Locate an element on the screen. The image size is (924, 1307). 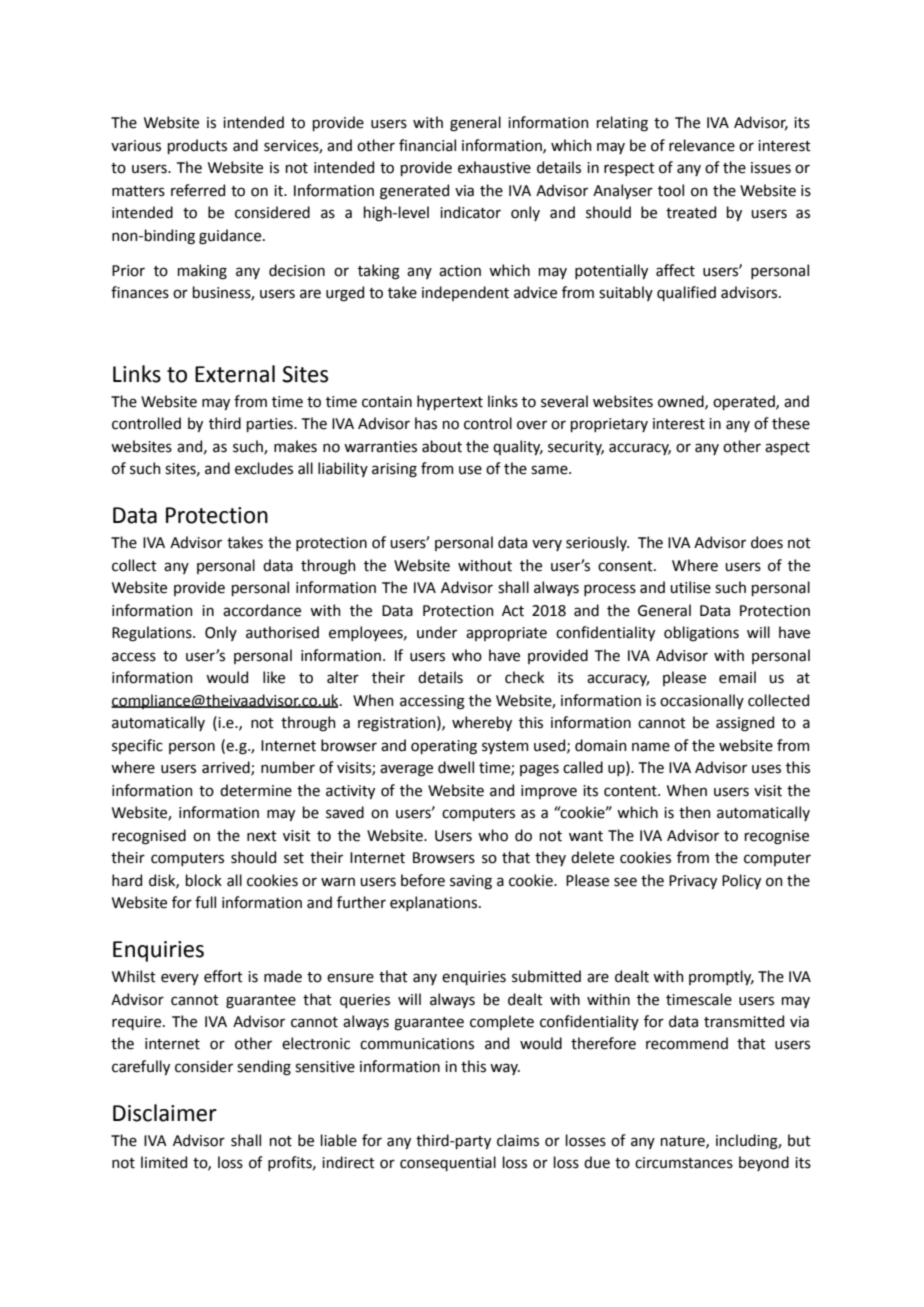
relevance is located at coordinates (702, 145).
